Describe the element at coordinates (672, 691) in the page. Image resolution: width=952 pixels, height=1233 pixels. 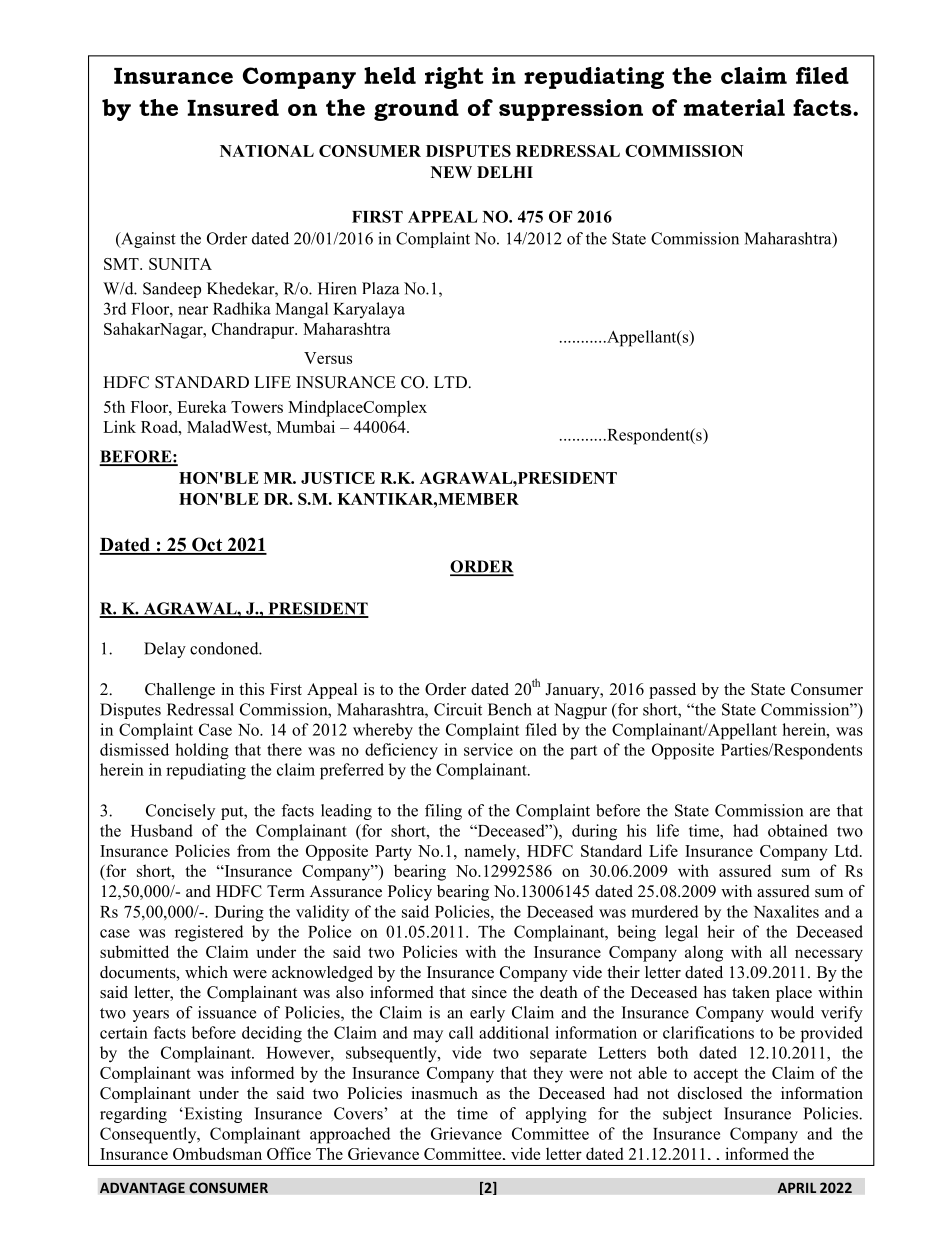
I see `passed` at that location.
